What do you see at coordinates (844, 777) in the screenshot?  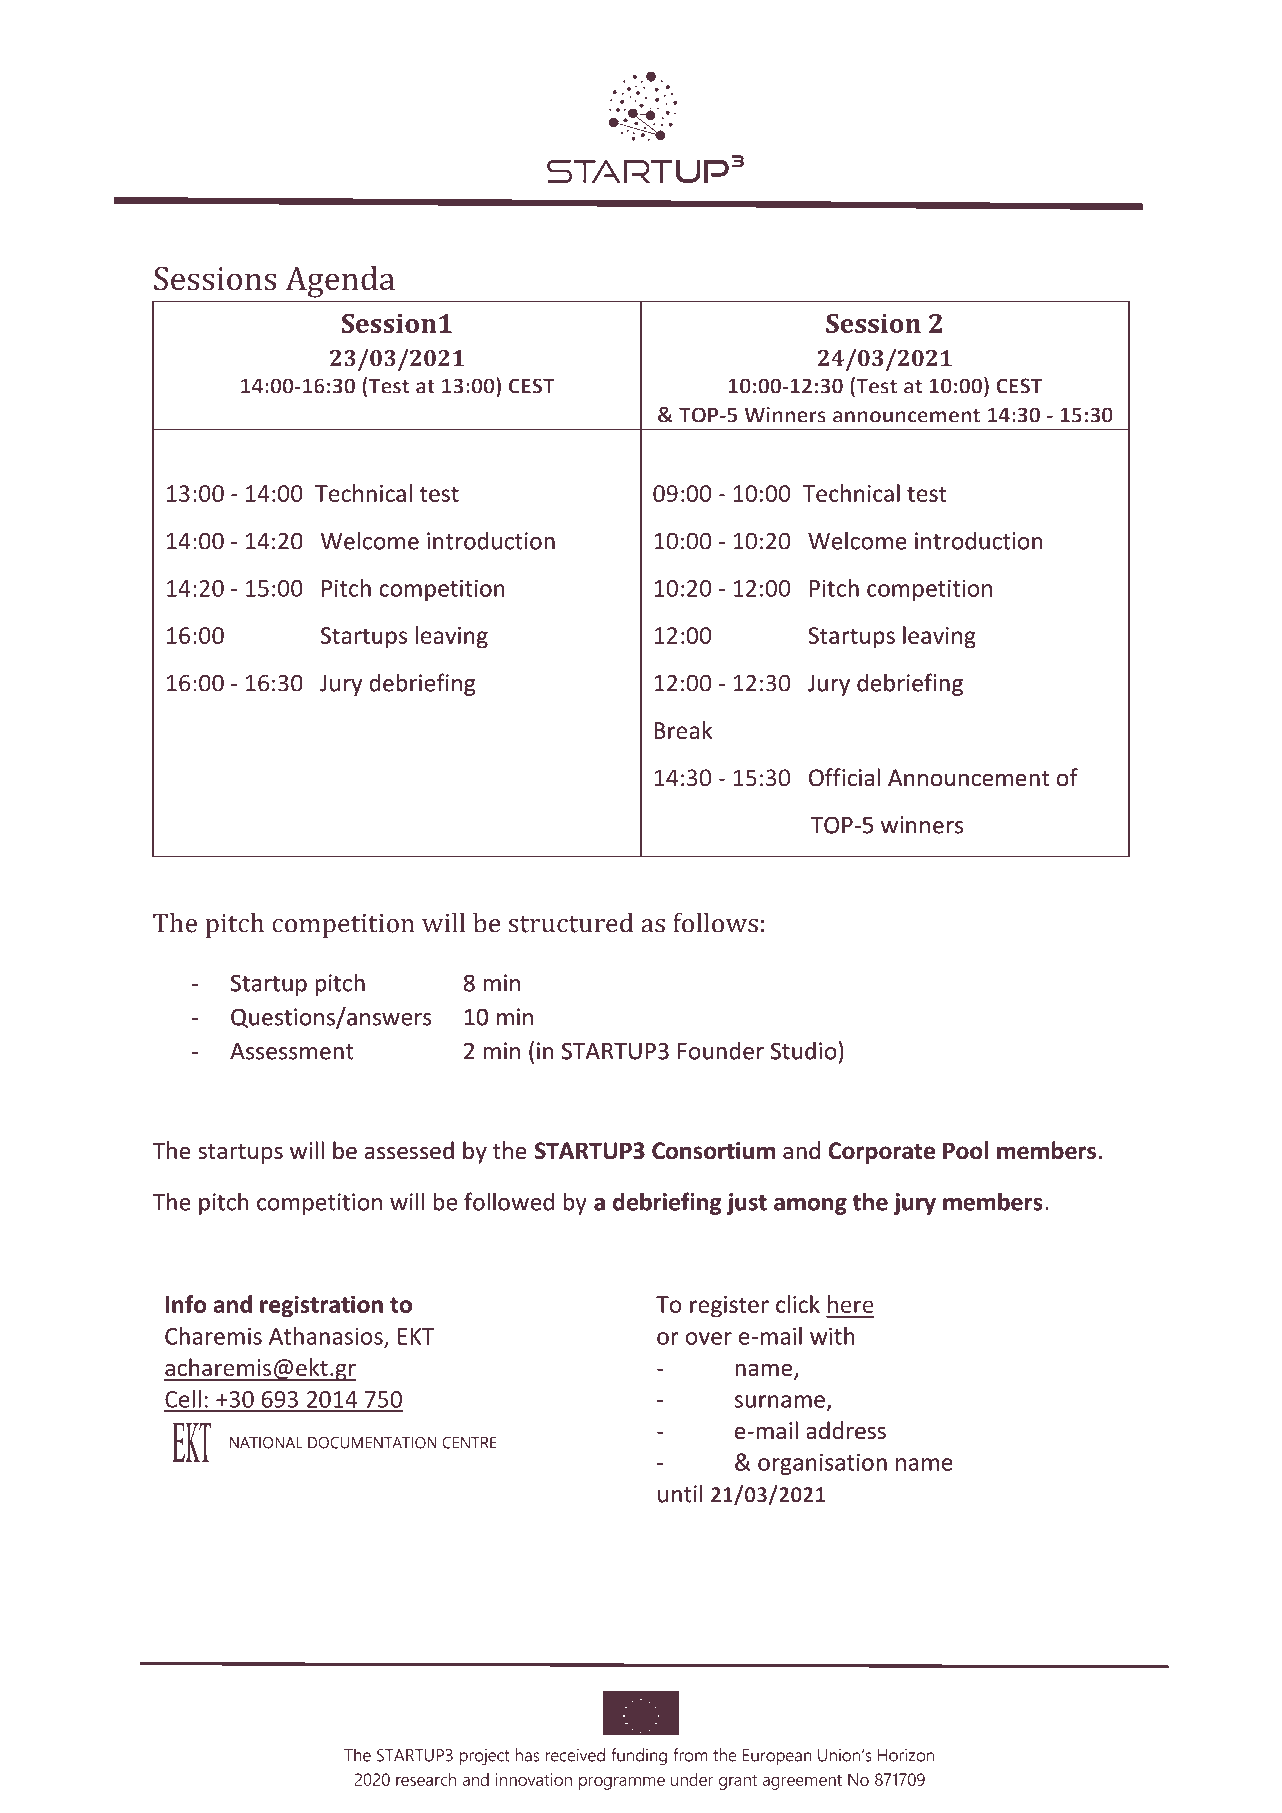 I see `Official` at bounding box center [844, 777].
